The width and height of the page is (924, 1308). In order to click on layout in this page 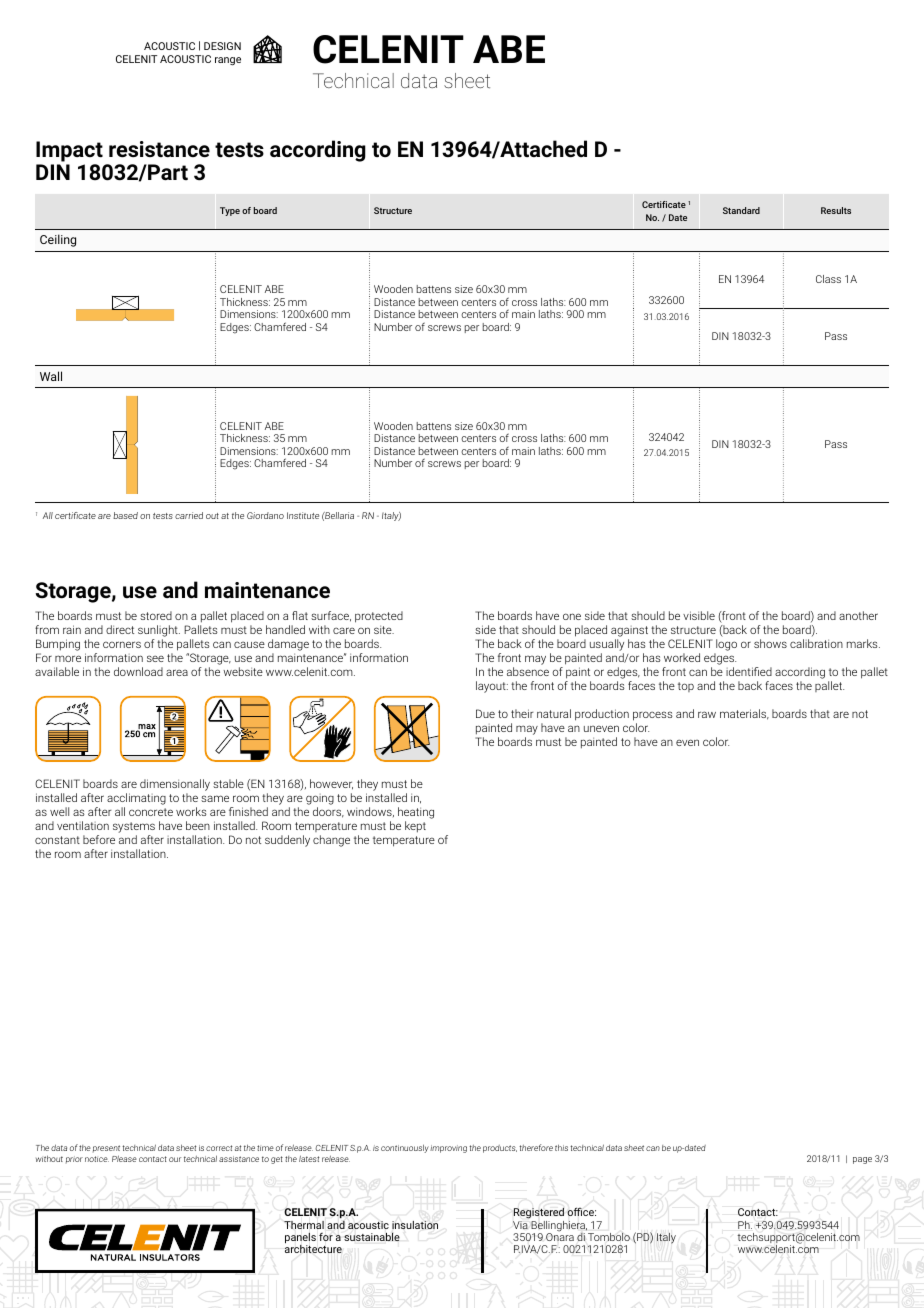, I will do `click(492, 687)`.
